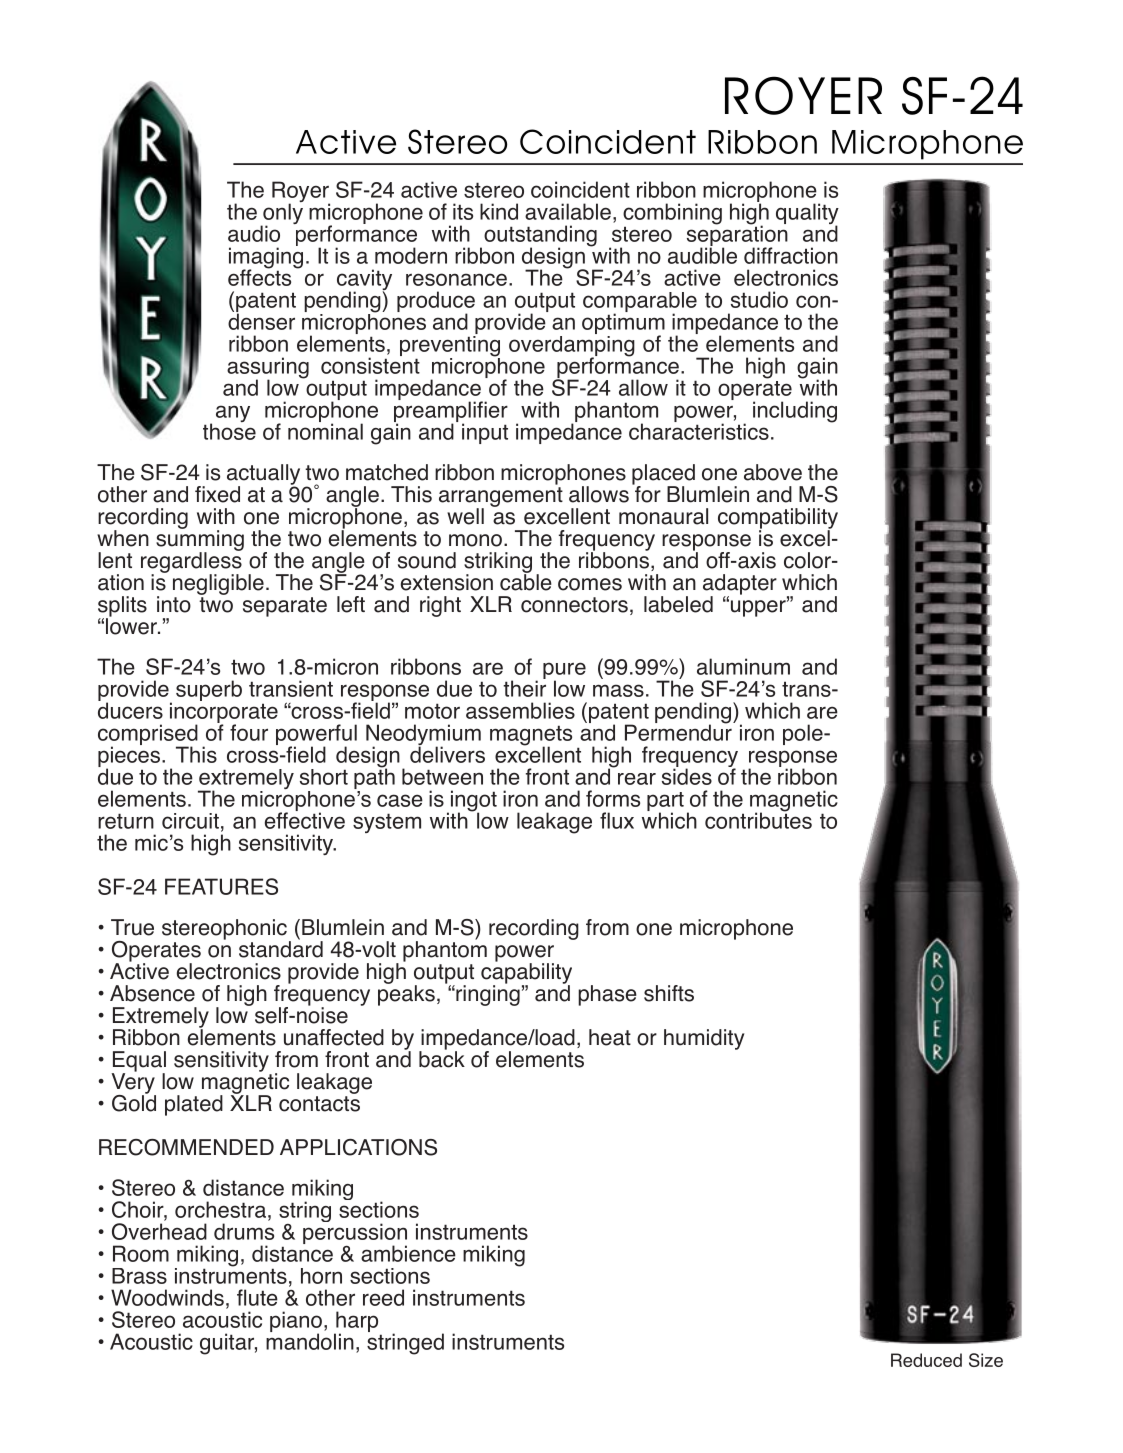 Image resolution: width=1123 pixels, height=1453 pixels. What do you see at coordinates (190, 821) in the image?
I see `circuit` at bounding box center [190, 821].
